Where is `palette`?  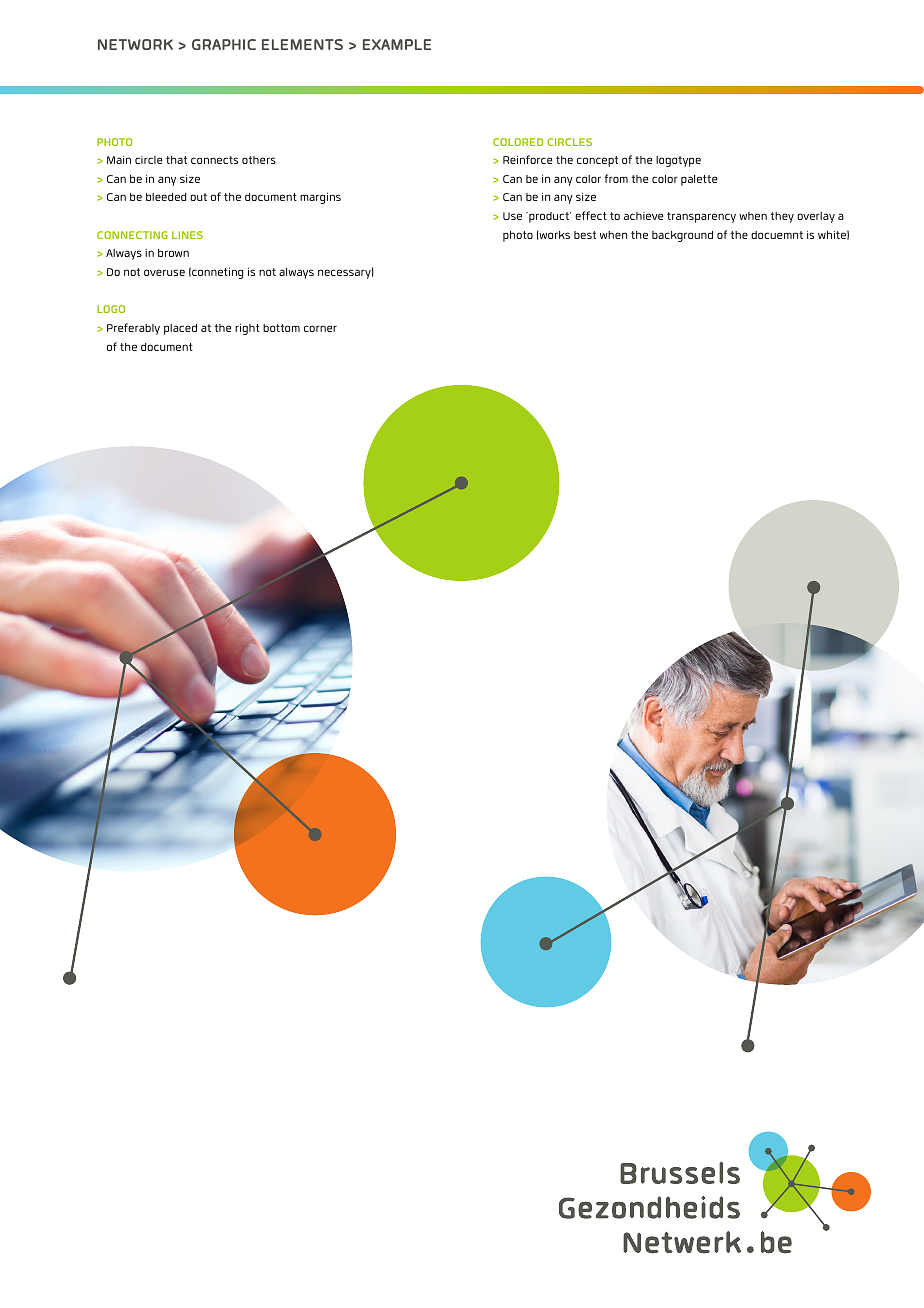 palette is located at coordinates (699, 180).
